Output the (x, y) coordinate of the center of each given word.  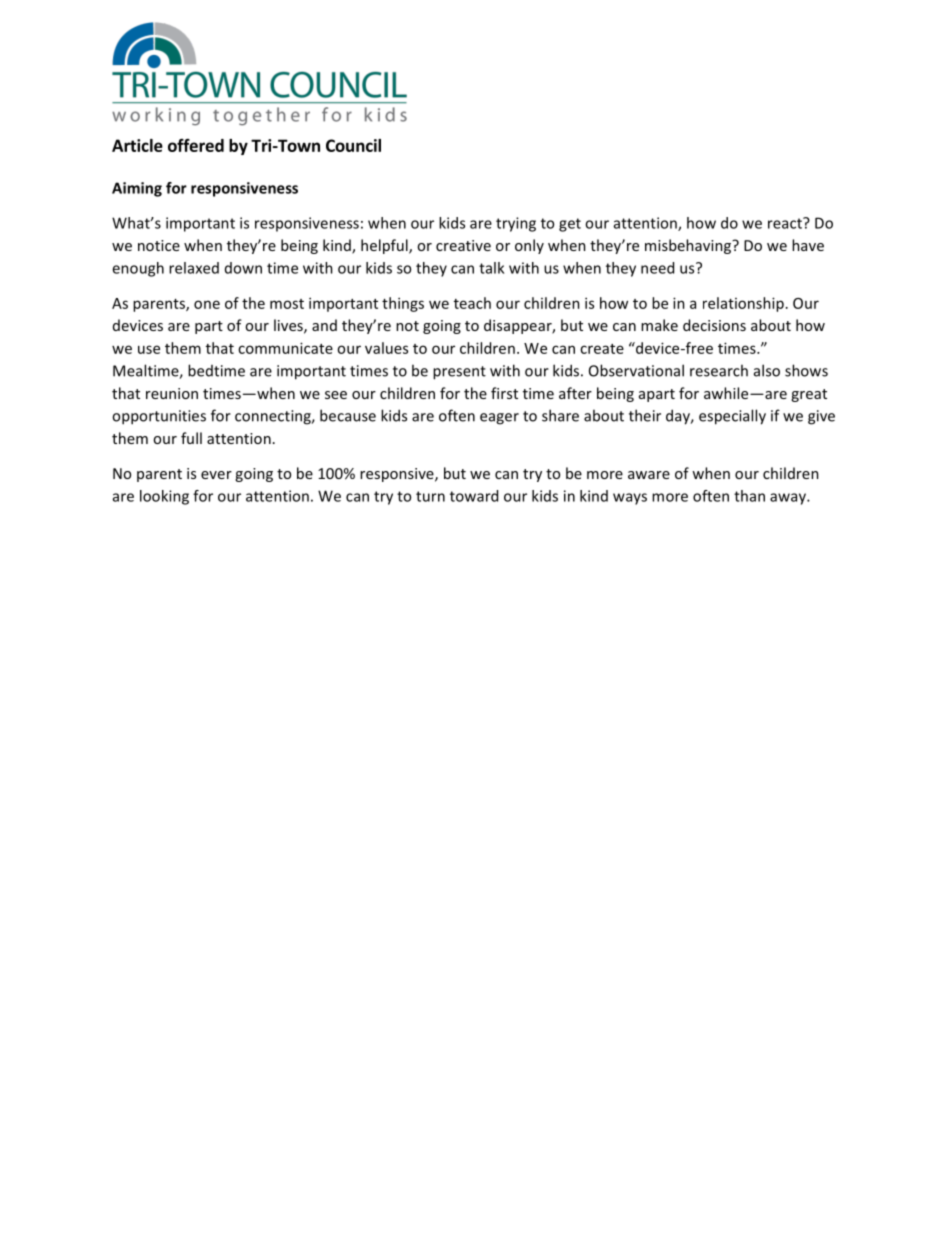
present (459, 373)
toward (474, 496)
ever (216, 475)
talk (491, 268)
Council (353, 145)
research (719, 370)
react (786, 223)
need (657, 268)
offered (196, 145)
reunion (172, 393)
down (243, 268)
